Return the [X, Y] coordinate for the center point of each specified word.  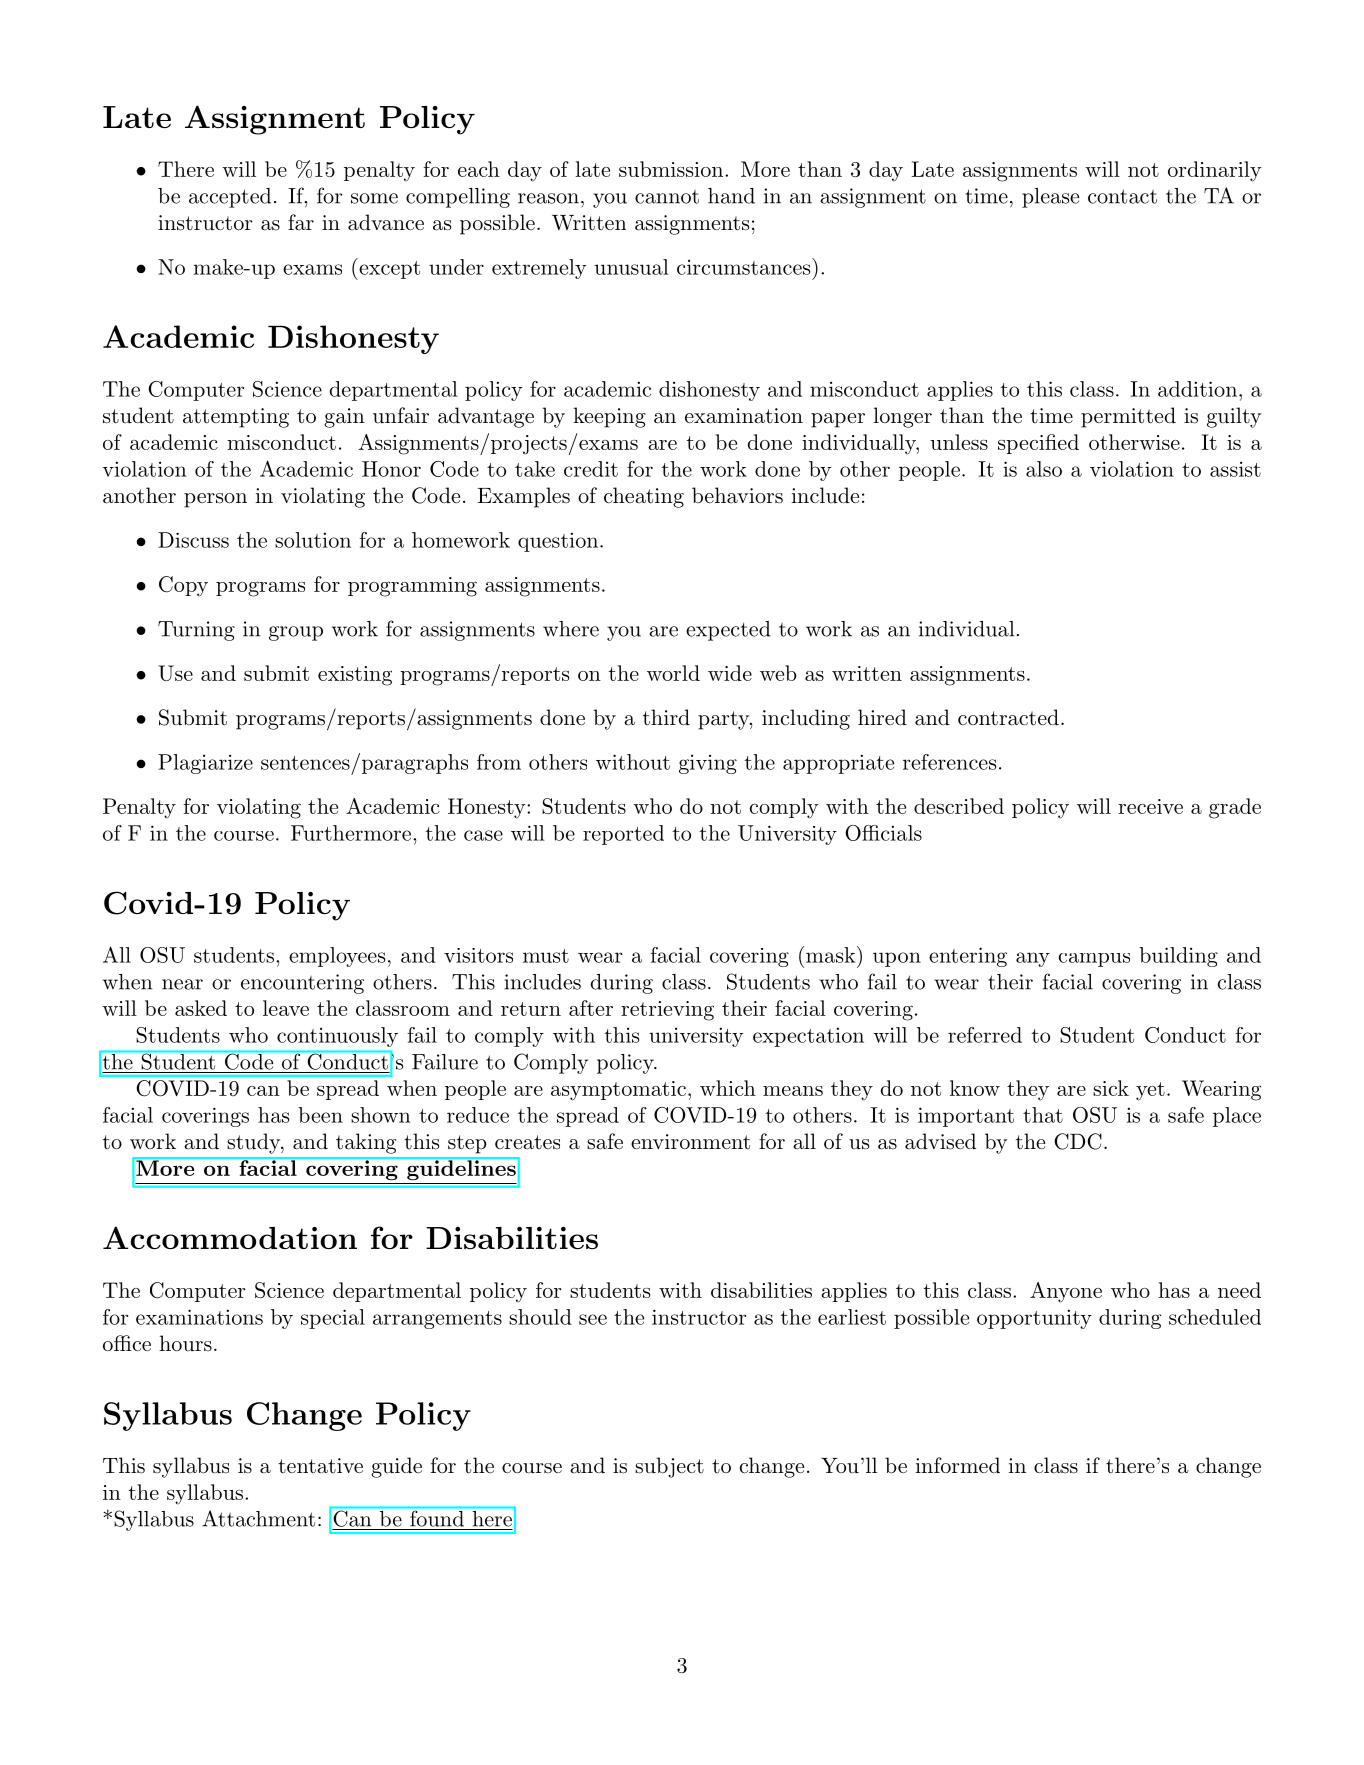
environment [690, 1142]
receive [1150, 806]
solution [313, 540]
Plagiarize [205, 764]
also [1044, 469]
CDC [1078, 1141]
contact [1122, 196]
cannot [667, 197]
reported [623, 835]
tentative [320, 1466]
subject [669, 1467]
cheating [644, 497]
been [320, 1115]
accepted [230, 198]
